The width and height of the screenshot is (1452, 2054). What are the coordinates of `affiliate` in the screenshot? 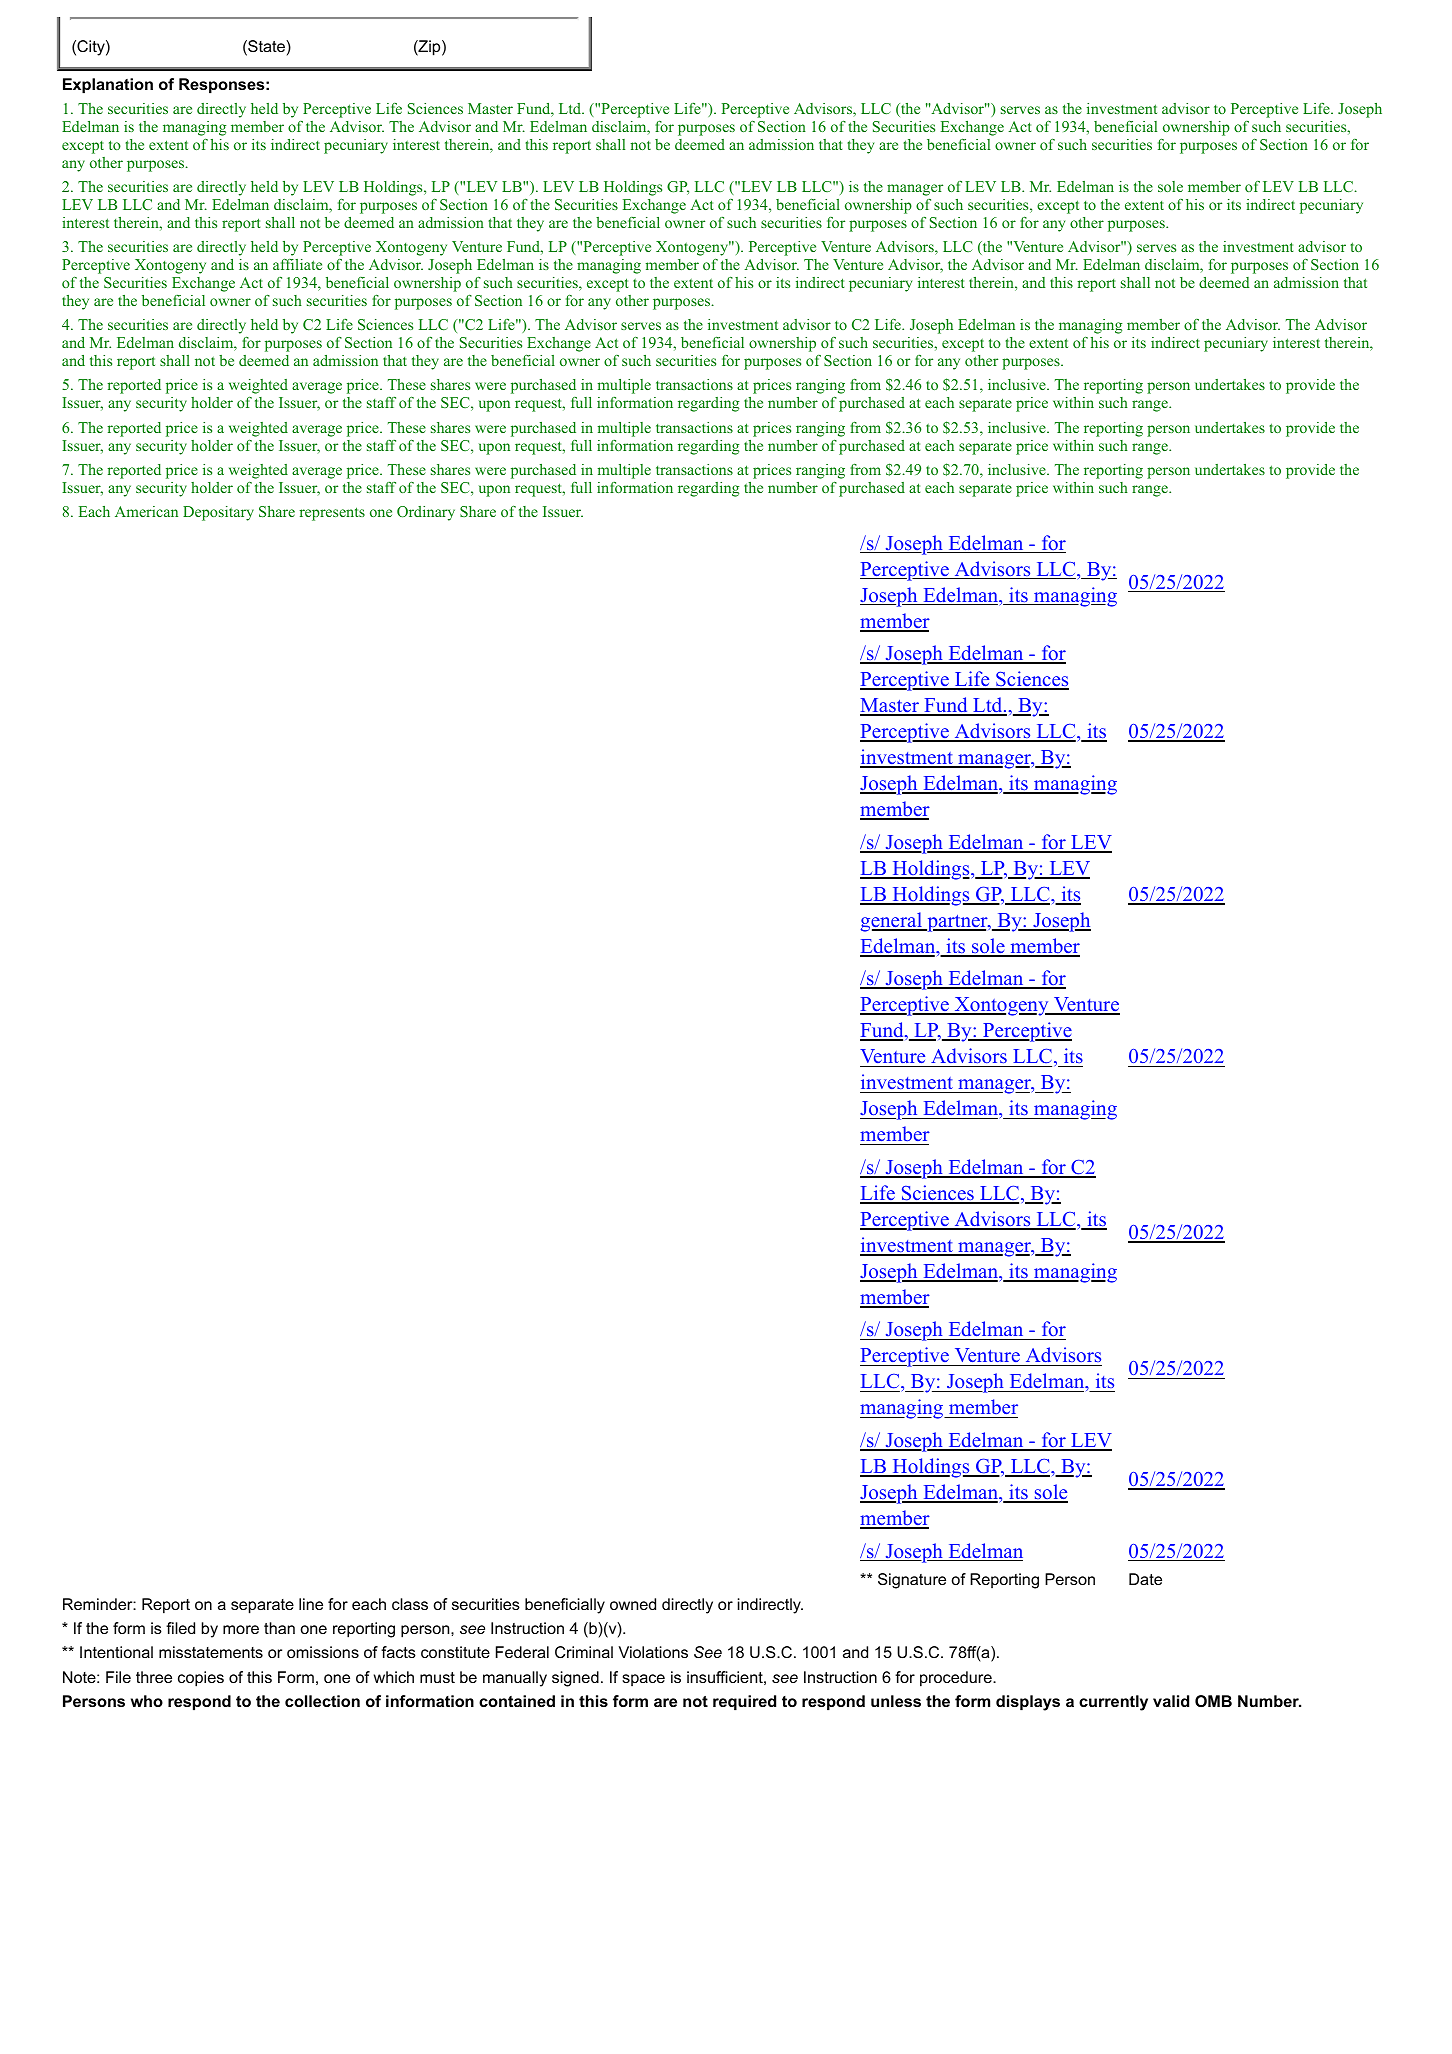 It's located at (297, 264).
